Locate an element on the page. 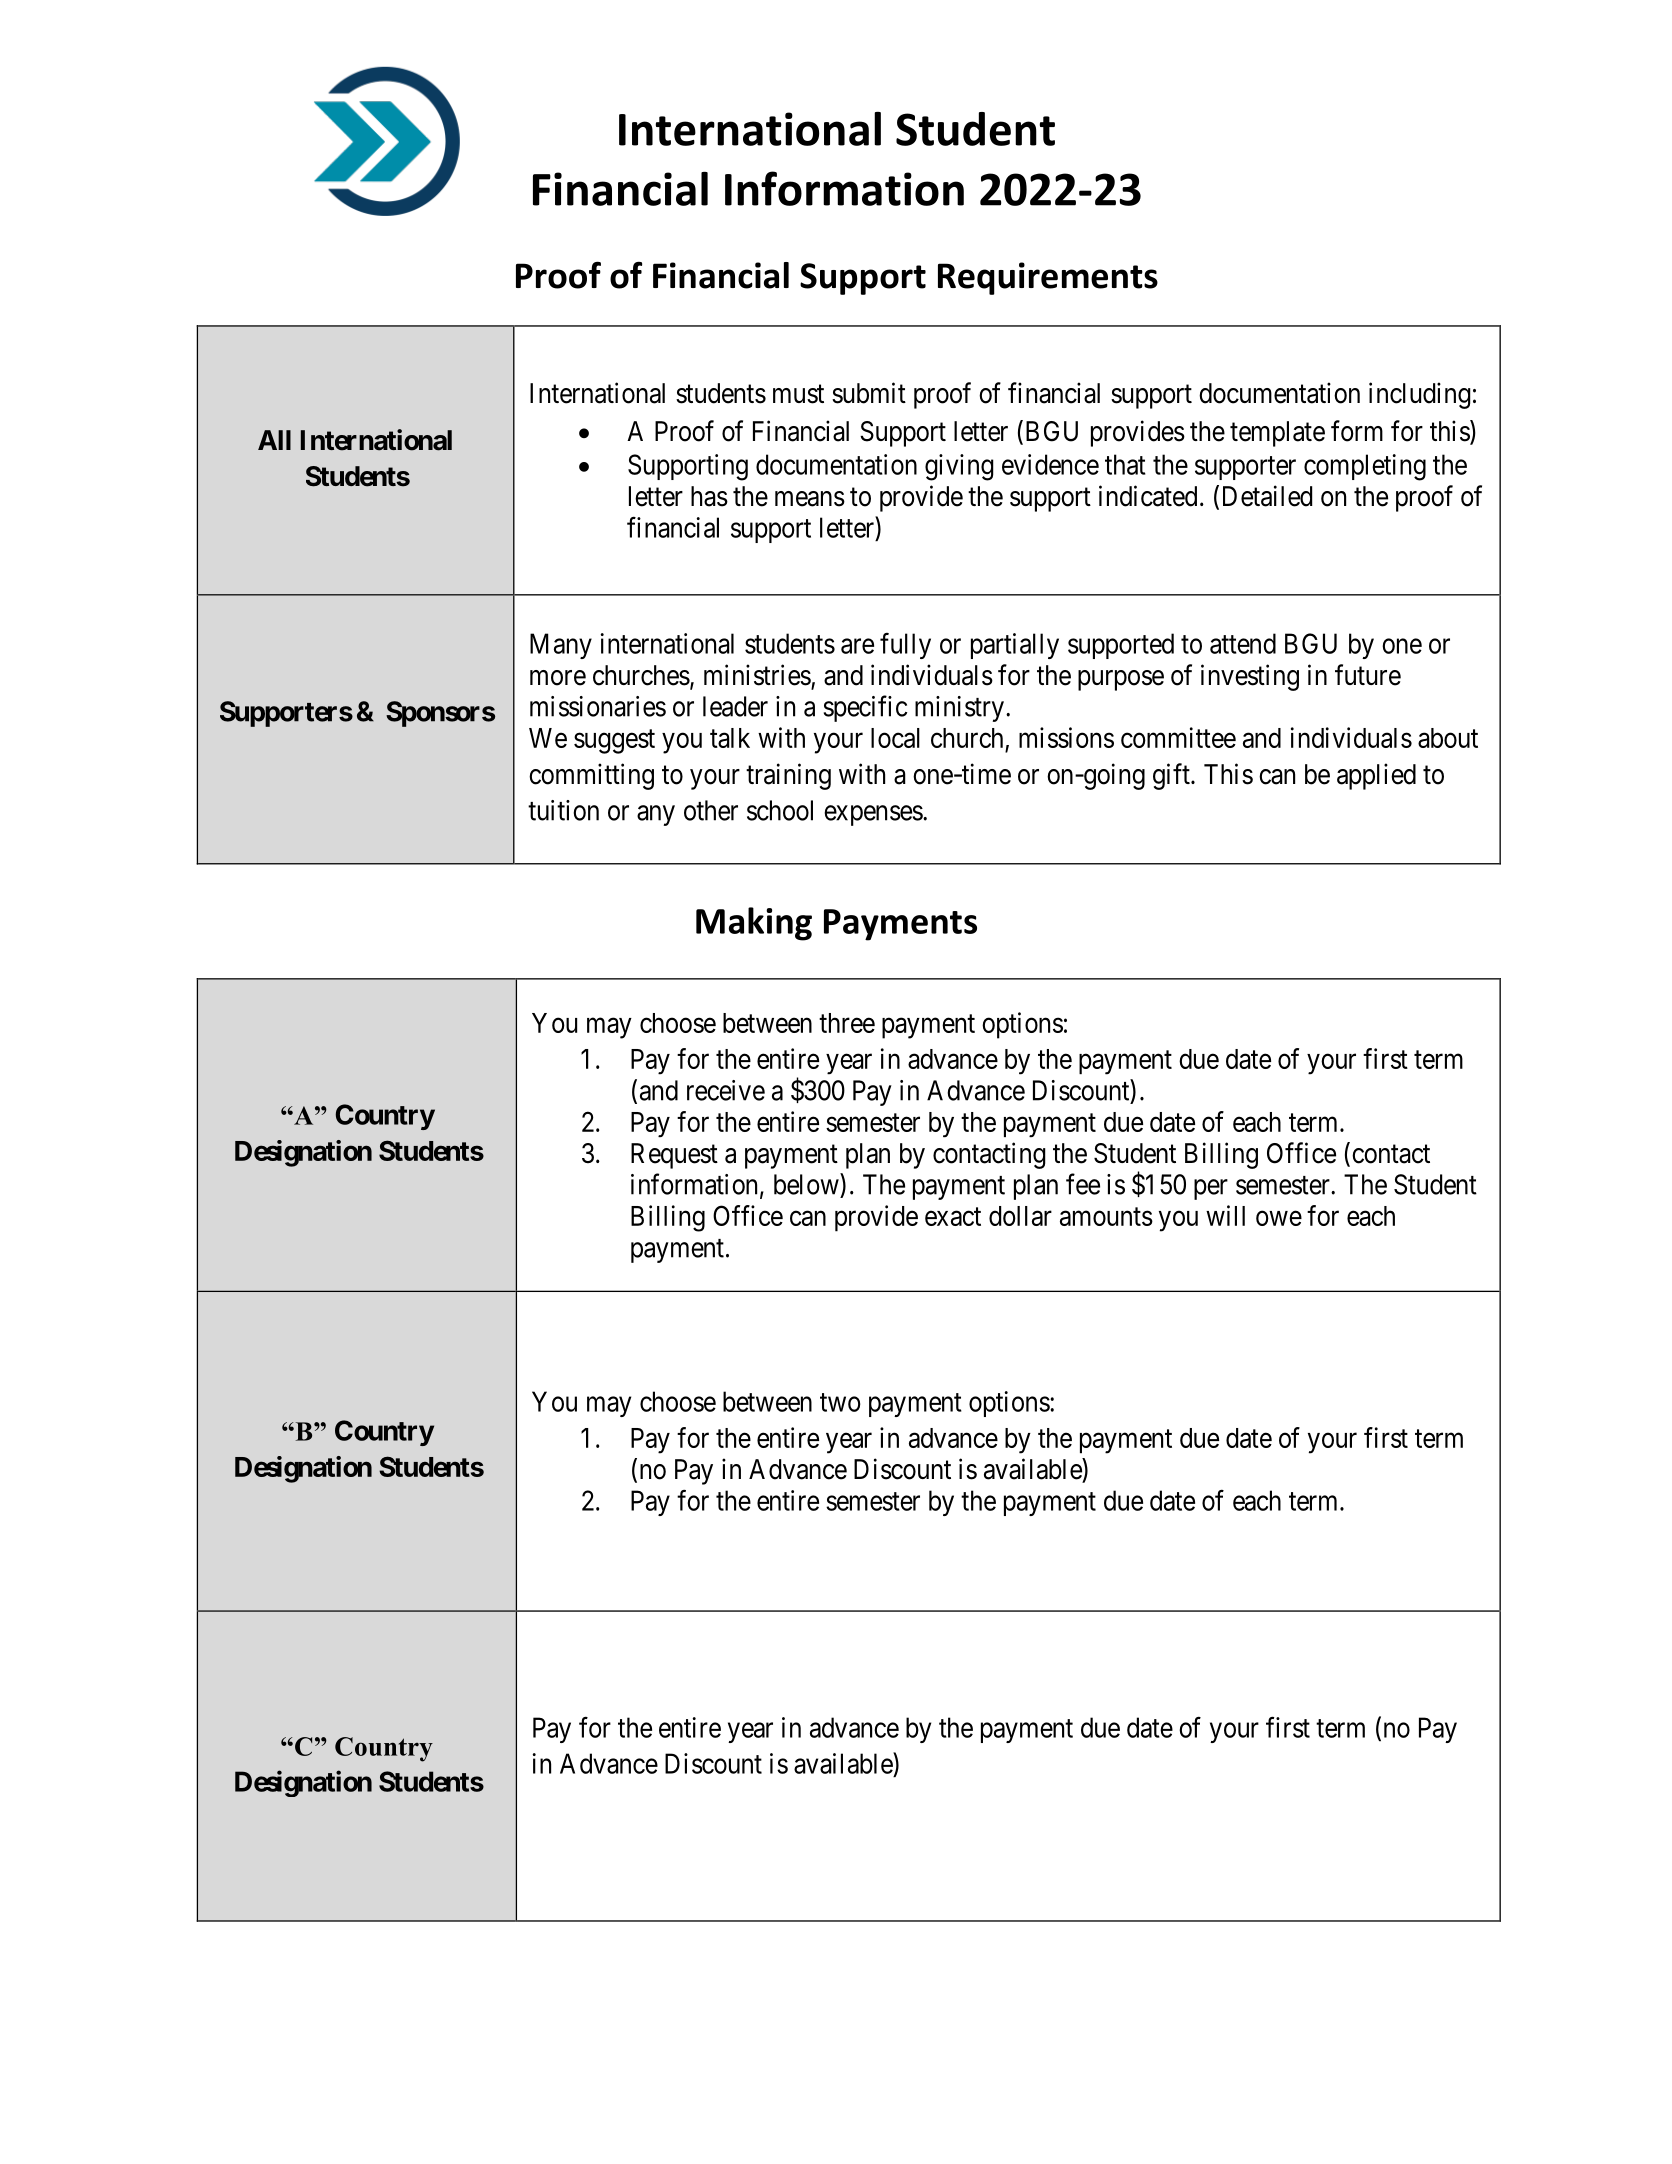 The image size is (1672, 2164). must is located at coordinates (798, 394).
